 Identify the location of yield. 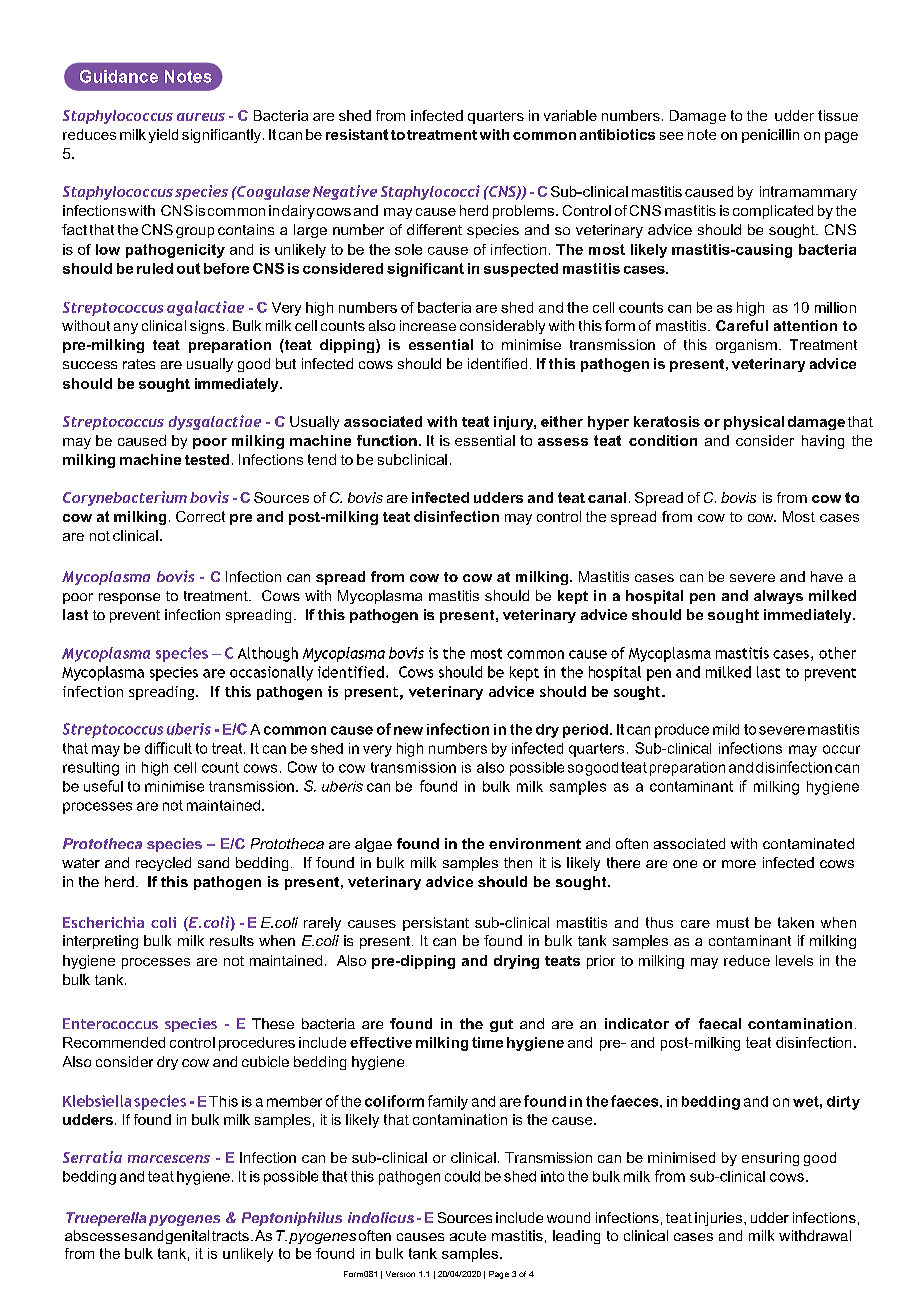
(163, 136).
